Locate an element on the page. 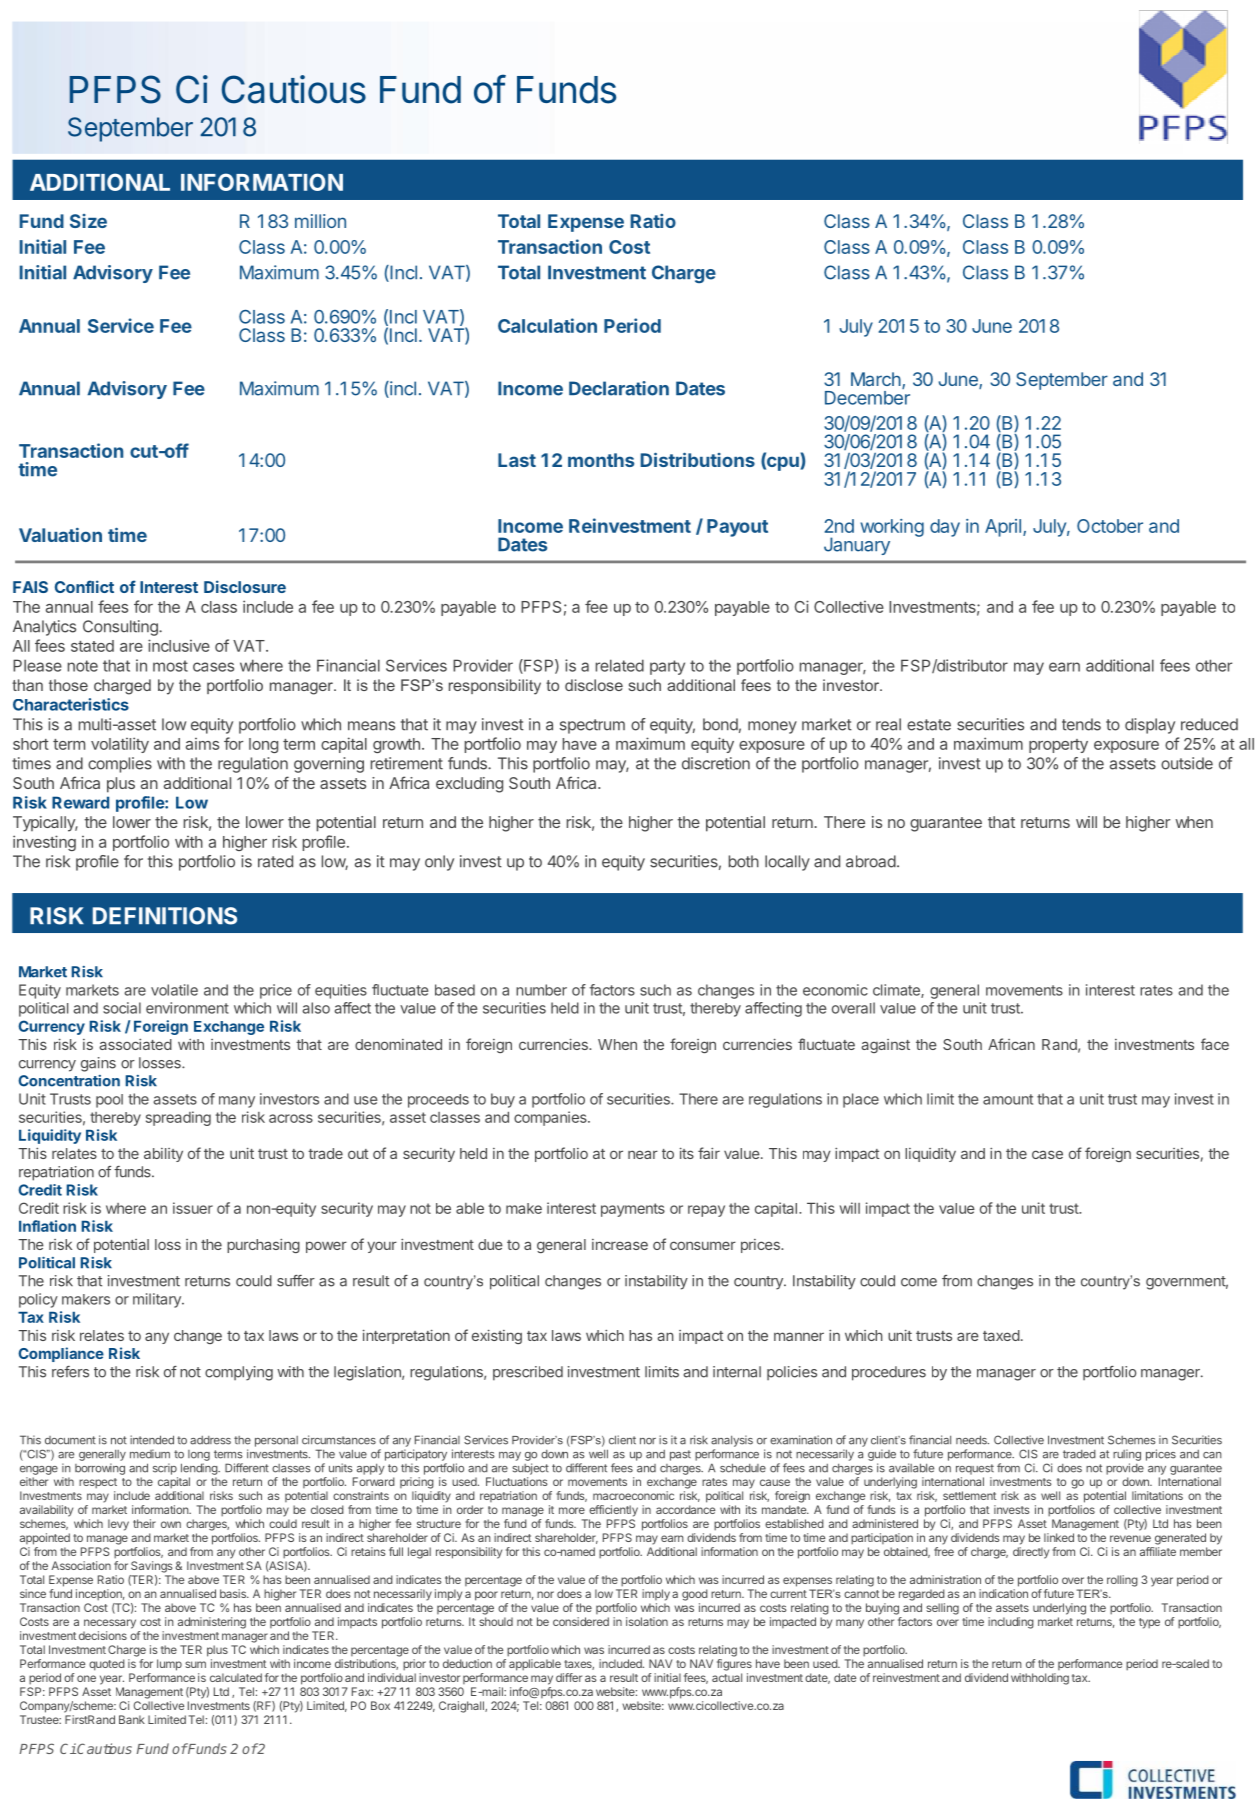  issuer is located at coordinates (193, 1208).
